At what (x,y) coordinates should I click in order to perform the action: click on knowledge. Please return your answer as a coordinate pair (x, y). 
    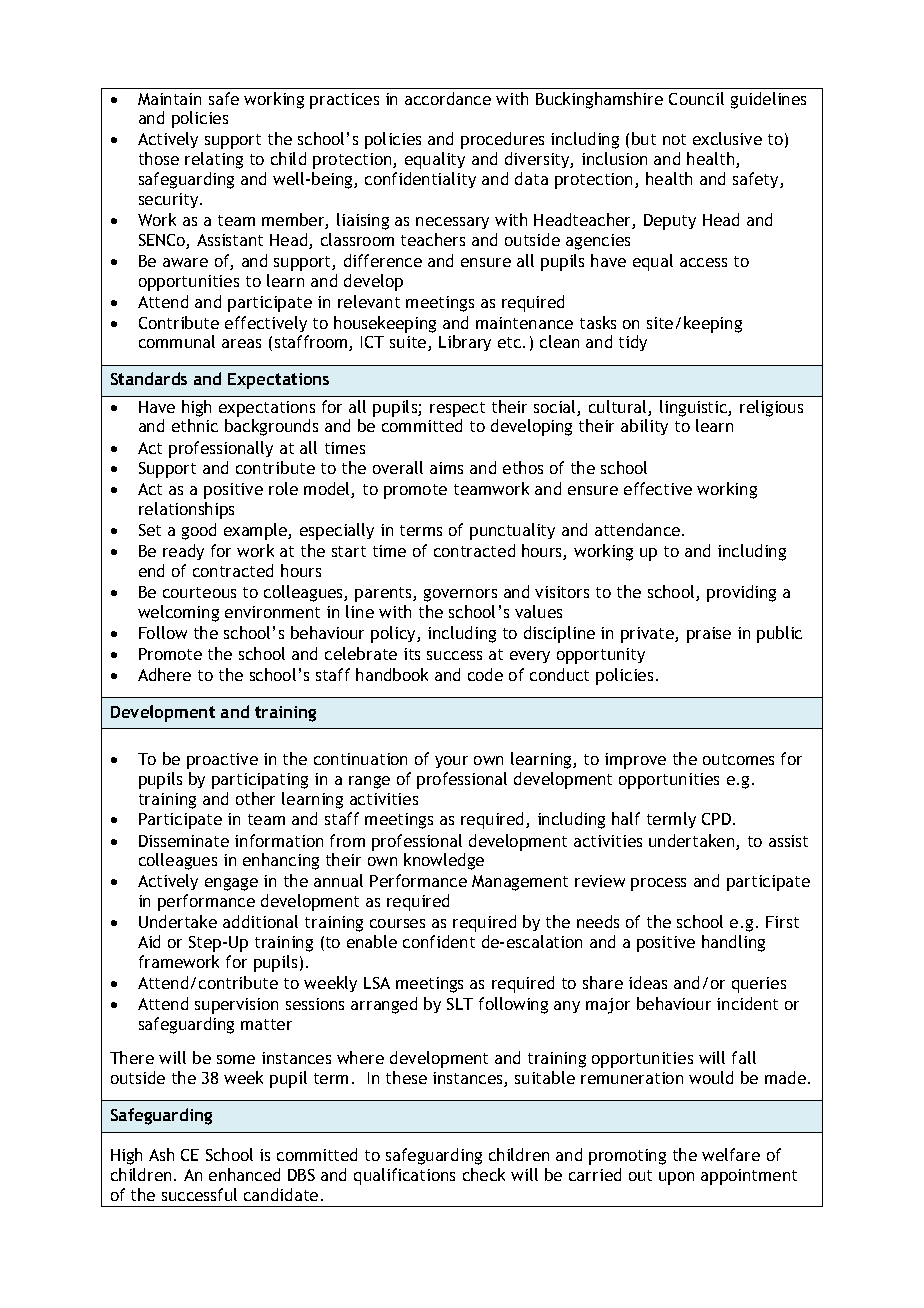
    Looking at the image, I should click on (444, 861).
